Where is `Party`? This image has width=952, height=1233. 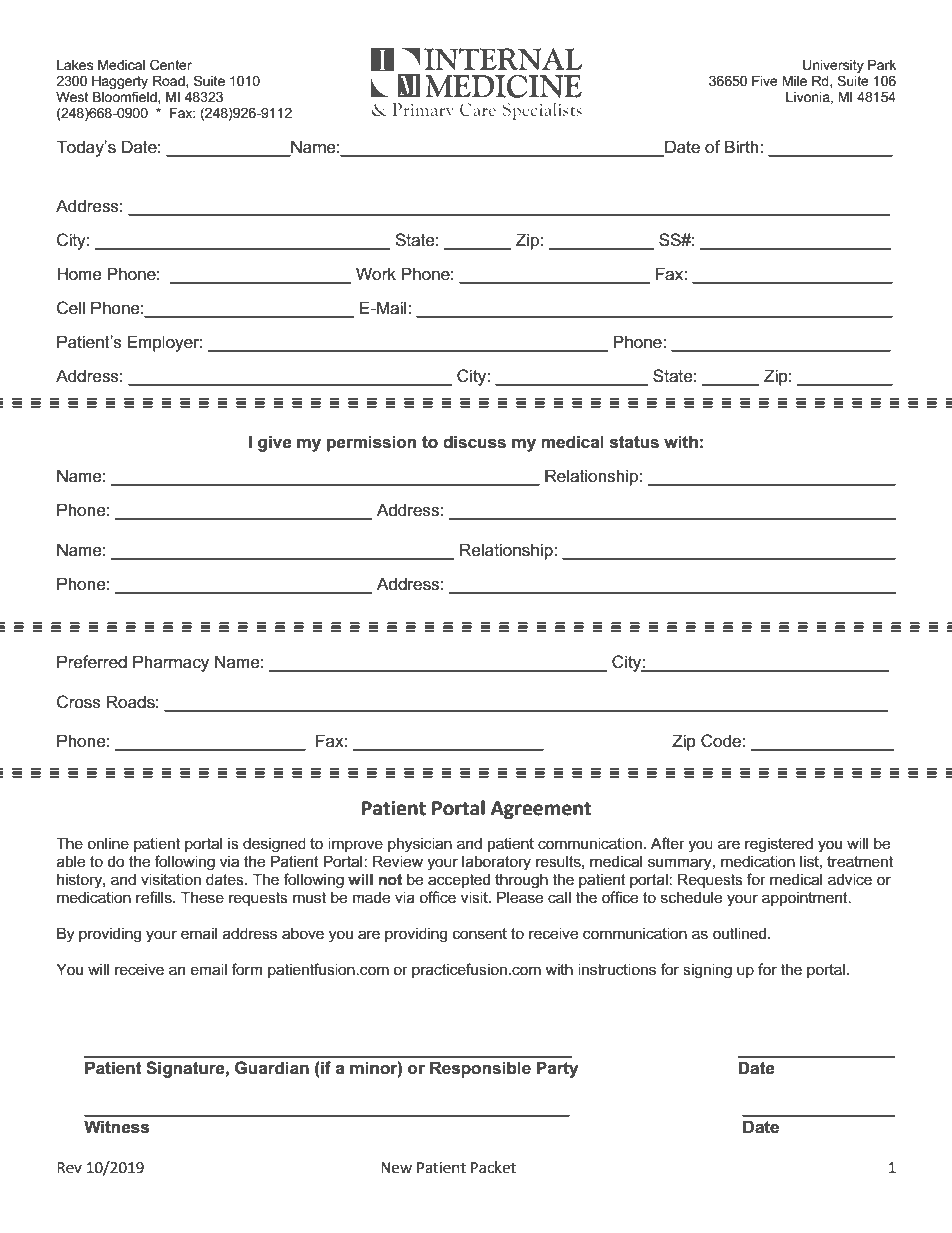
Party is located at coordinates (557, 1069).
